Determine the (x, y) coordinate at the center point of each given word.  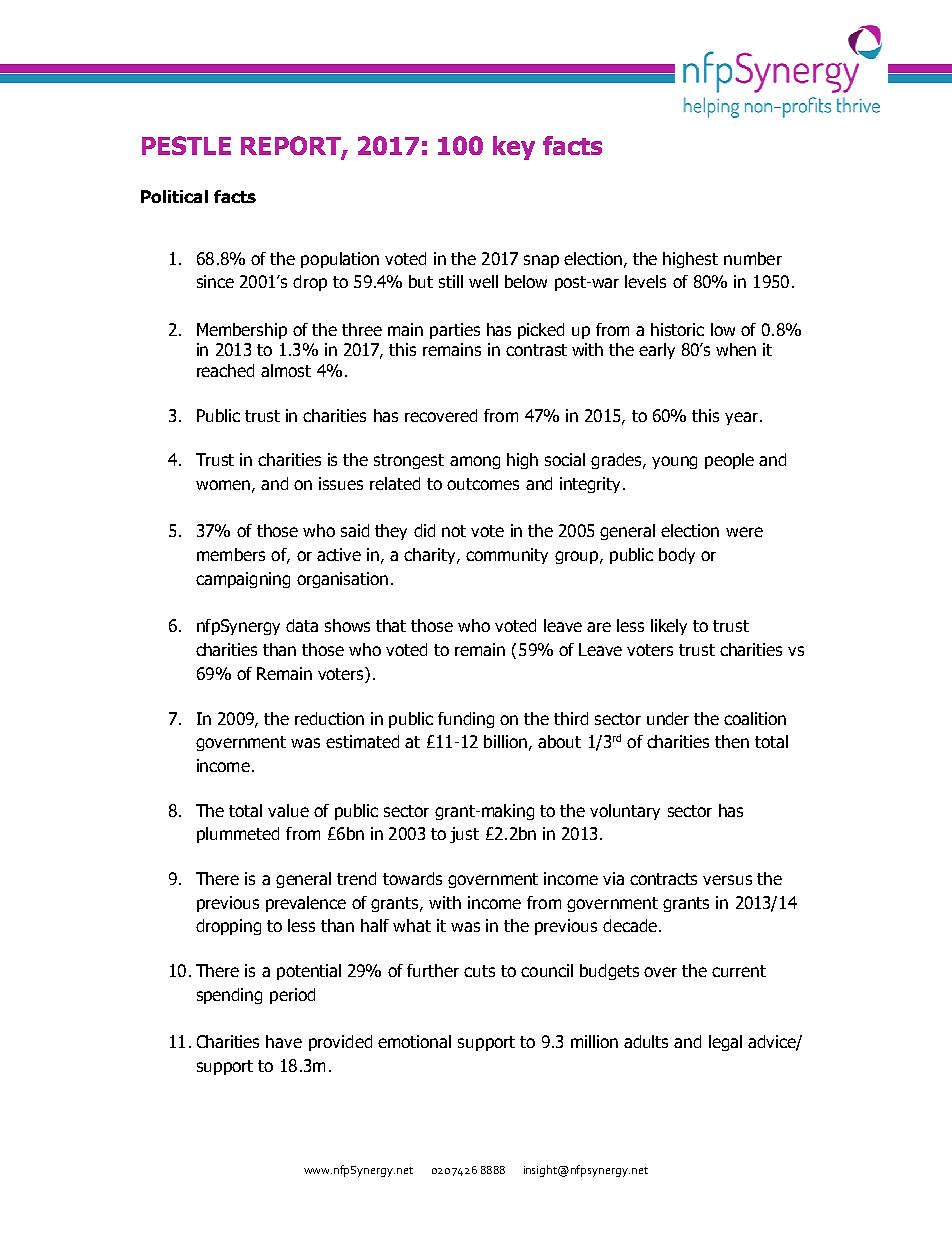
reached (225, 370)
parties (455, 331)
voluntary (625, 812)
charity (431, 556)
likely (669, 627)
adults (646, 1041)
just (464, 835)
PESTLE (186, 145)
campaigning (243, 580)
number (753, 258)
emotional (414, 1041)
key (514, 148)
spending (229, 996)
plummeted (238, 835)
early (657, 351)
